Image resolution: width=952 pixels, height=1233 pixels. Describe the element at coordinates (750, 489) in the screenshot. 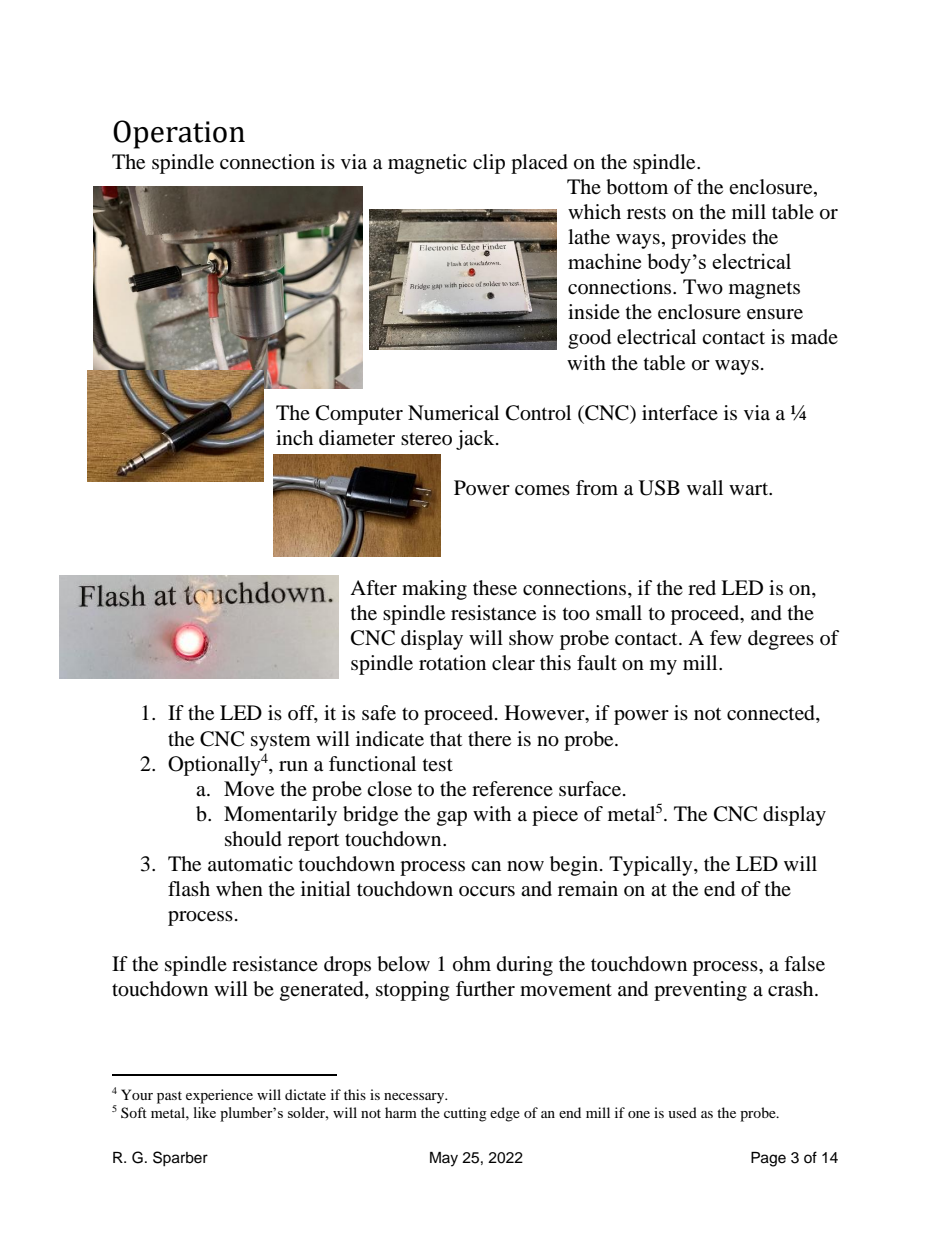

I see `wart` at that location.
